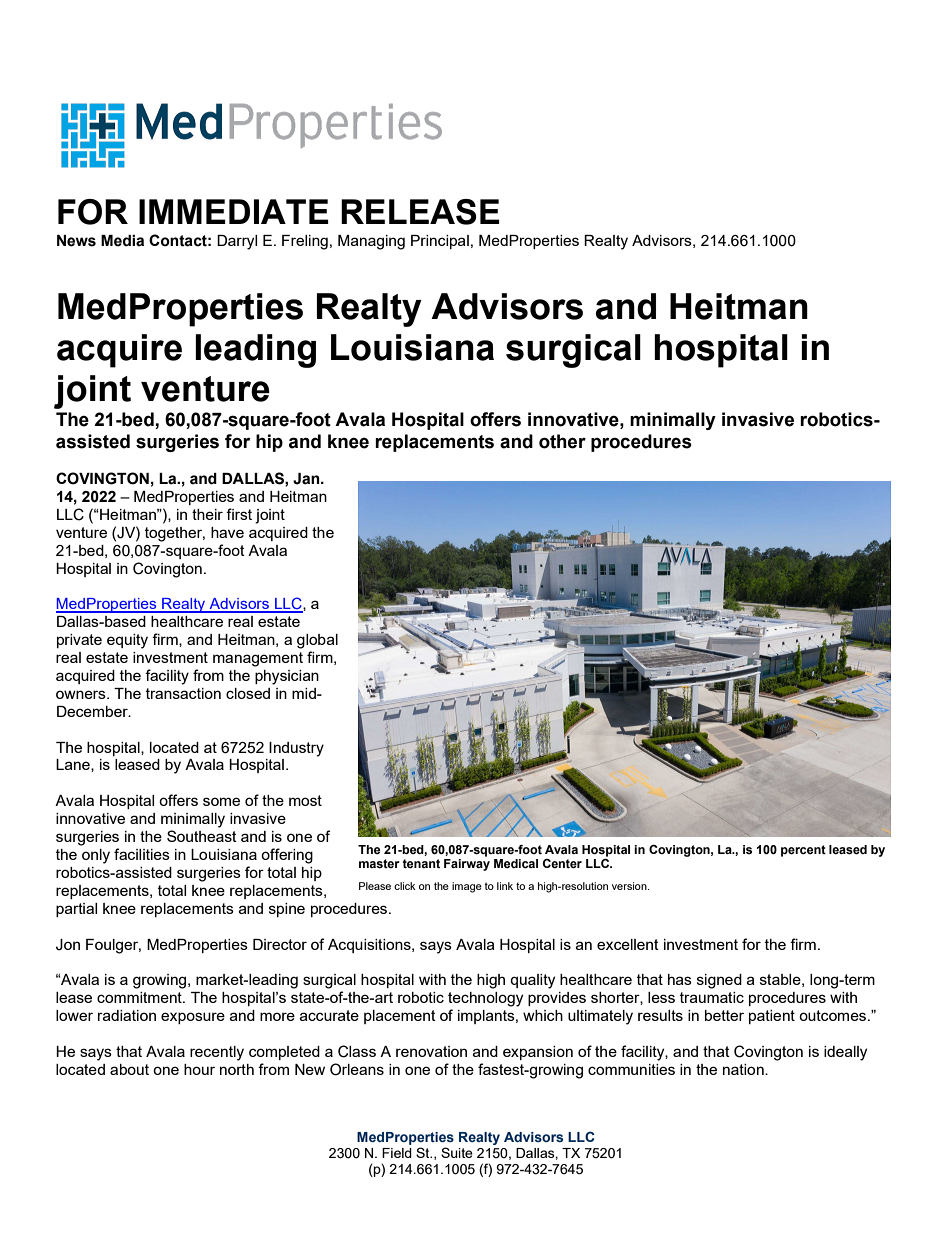 The width and height of the screenshot is (952, 1233). I want to click on percent, so click(803, 851).
